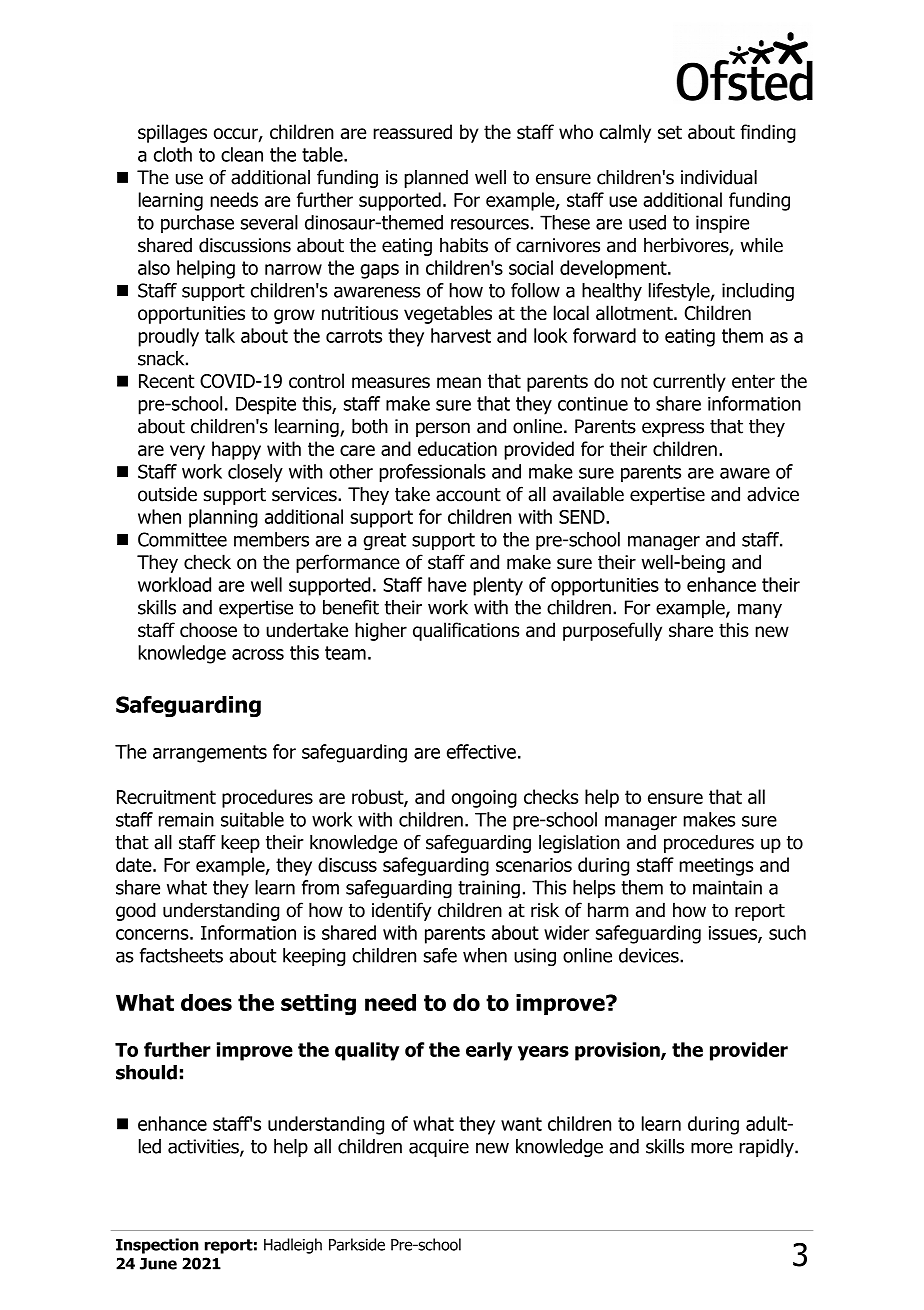 This screenshot has height=1310, width=924. I want to click on individual, so click(719, 177).
